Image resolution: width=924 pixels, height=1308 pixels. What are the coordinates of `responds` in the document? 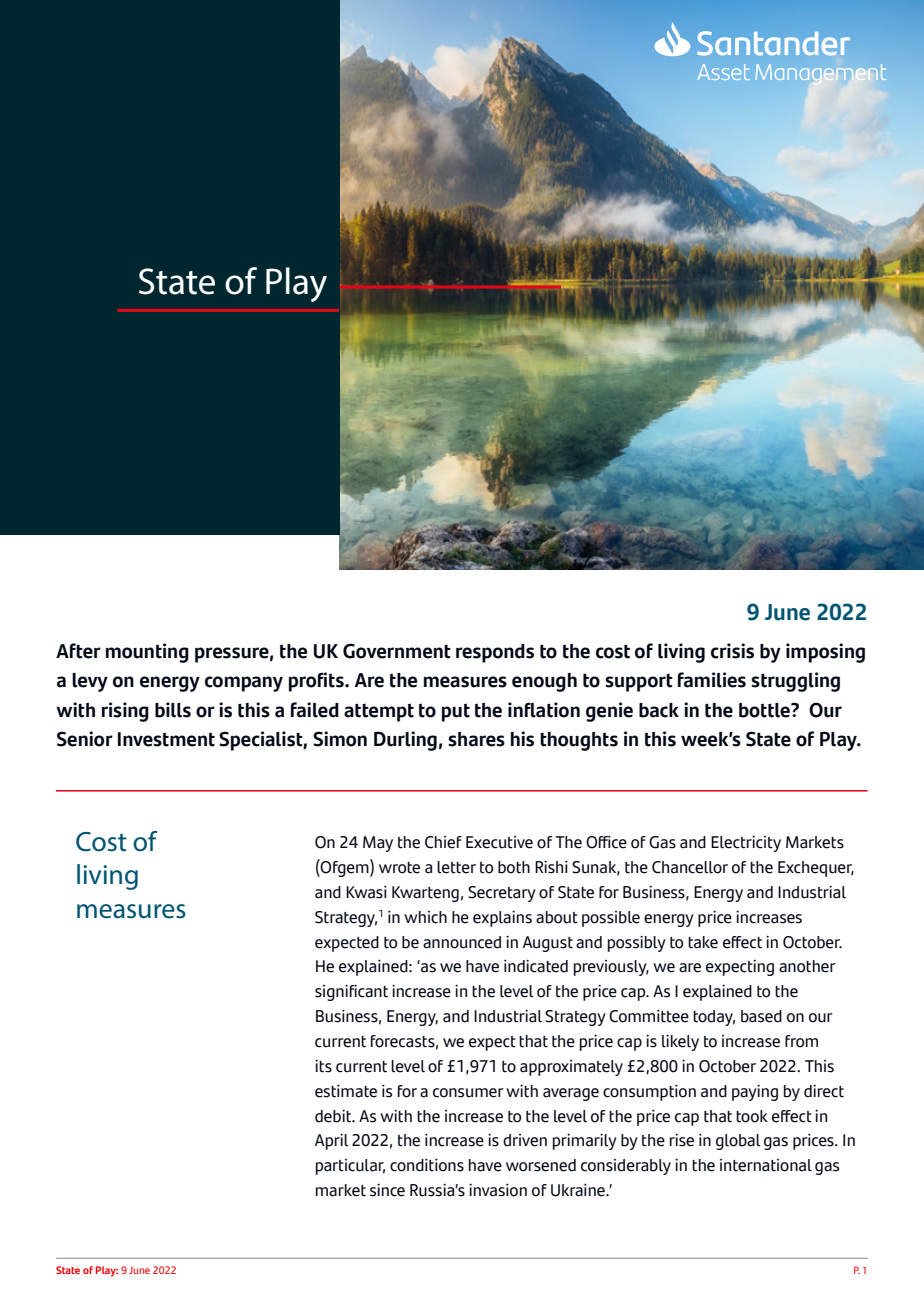 It's located at (495, 653).
